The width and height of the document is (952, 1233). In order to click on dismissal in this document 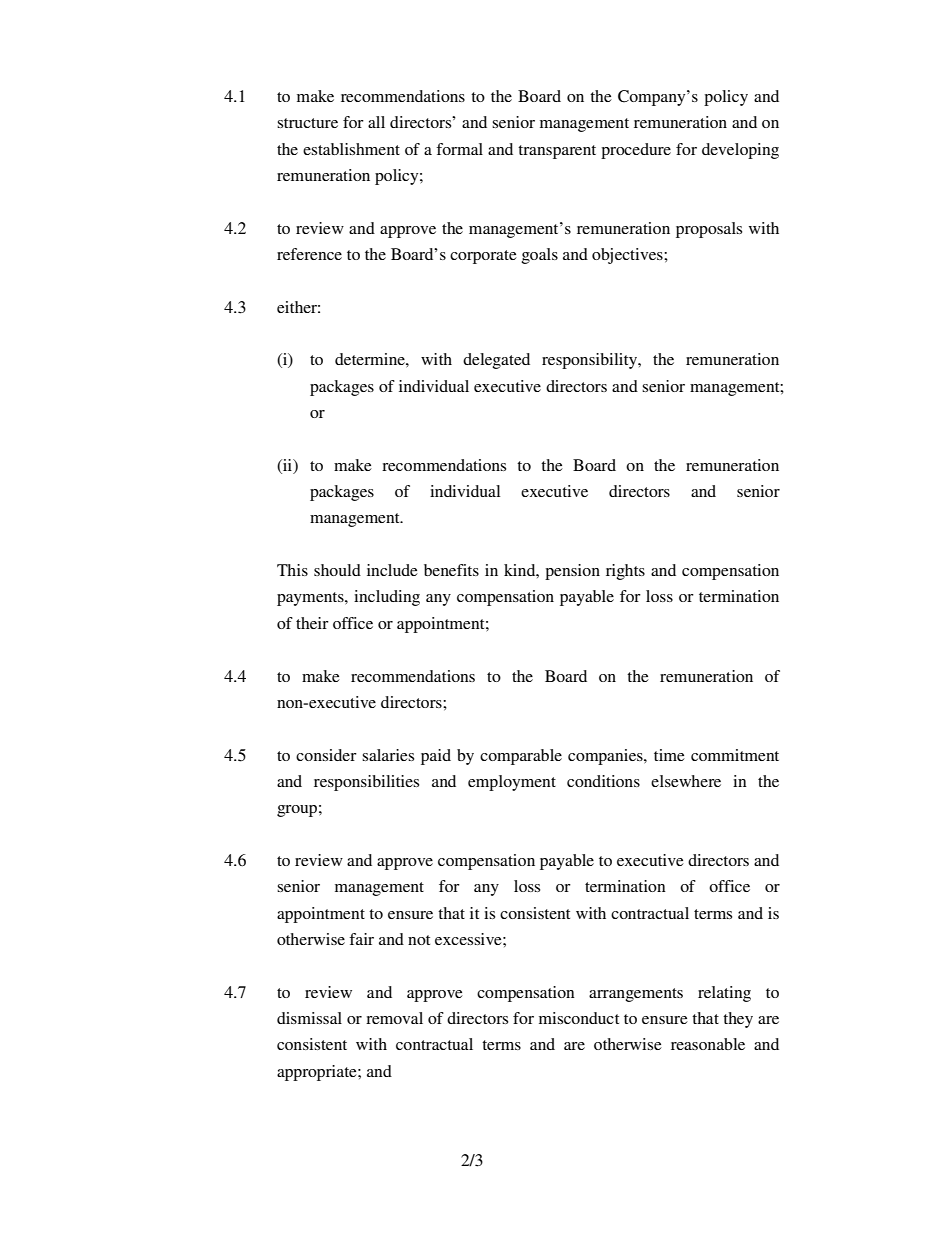, I will do `click(309, 1018)`.
